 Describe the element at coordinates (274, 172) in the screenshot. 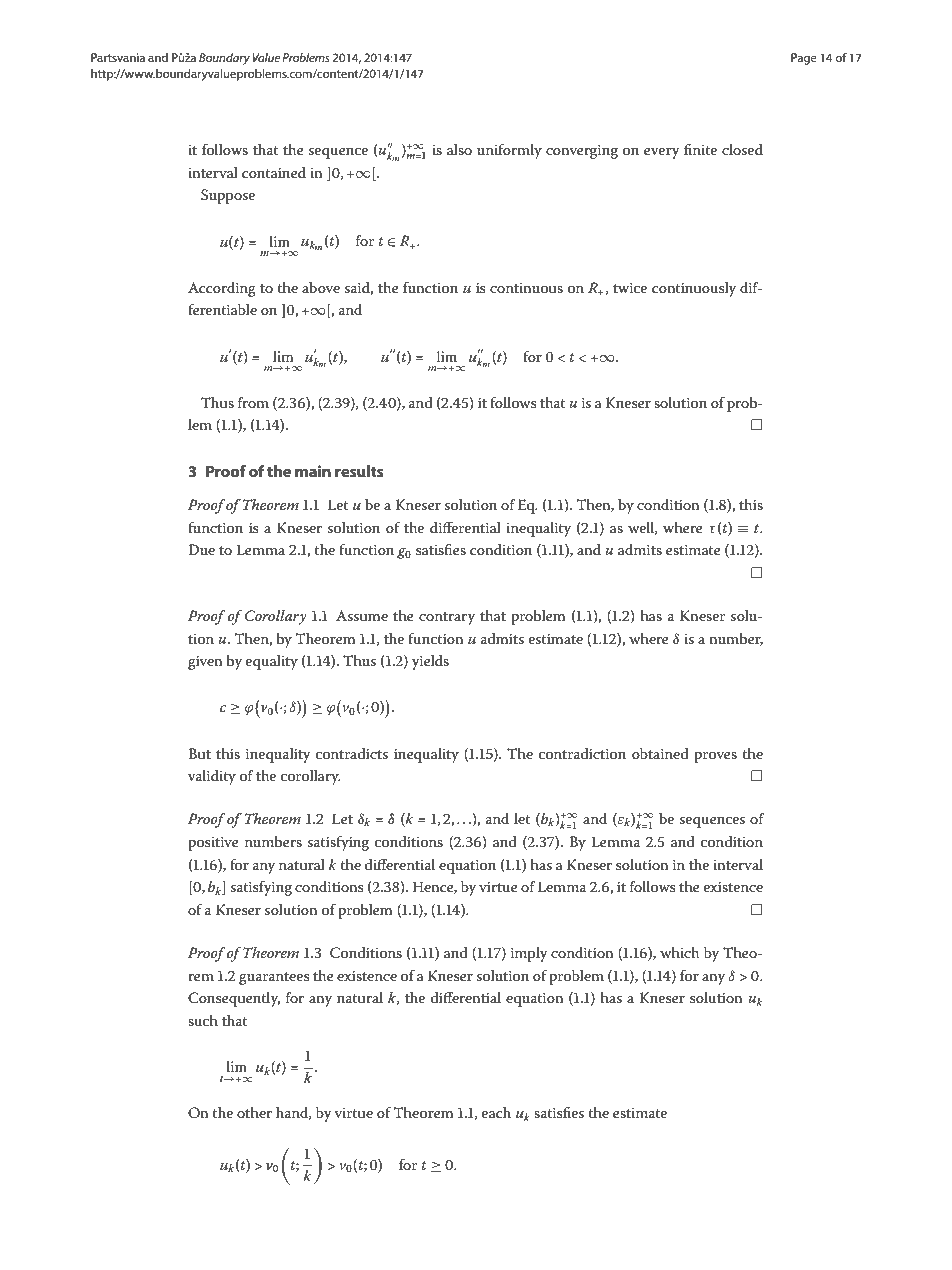

I see `contained` at that location.
